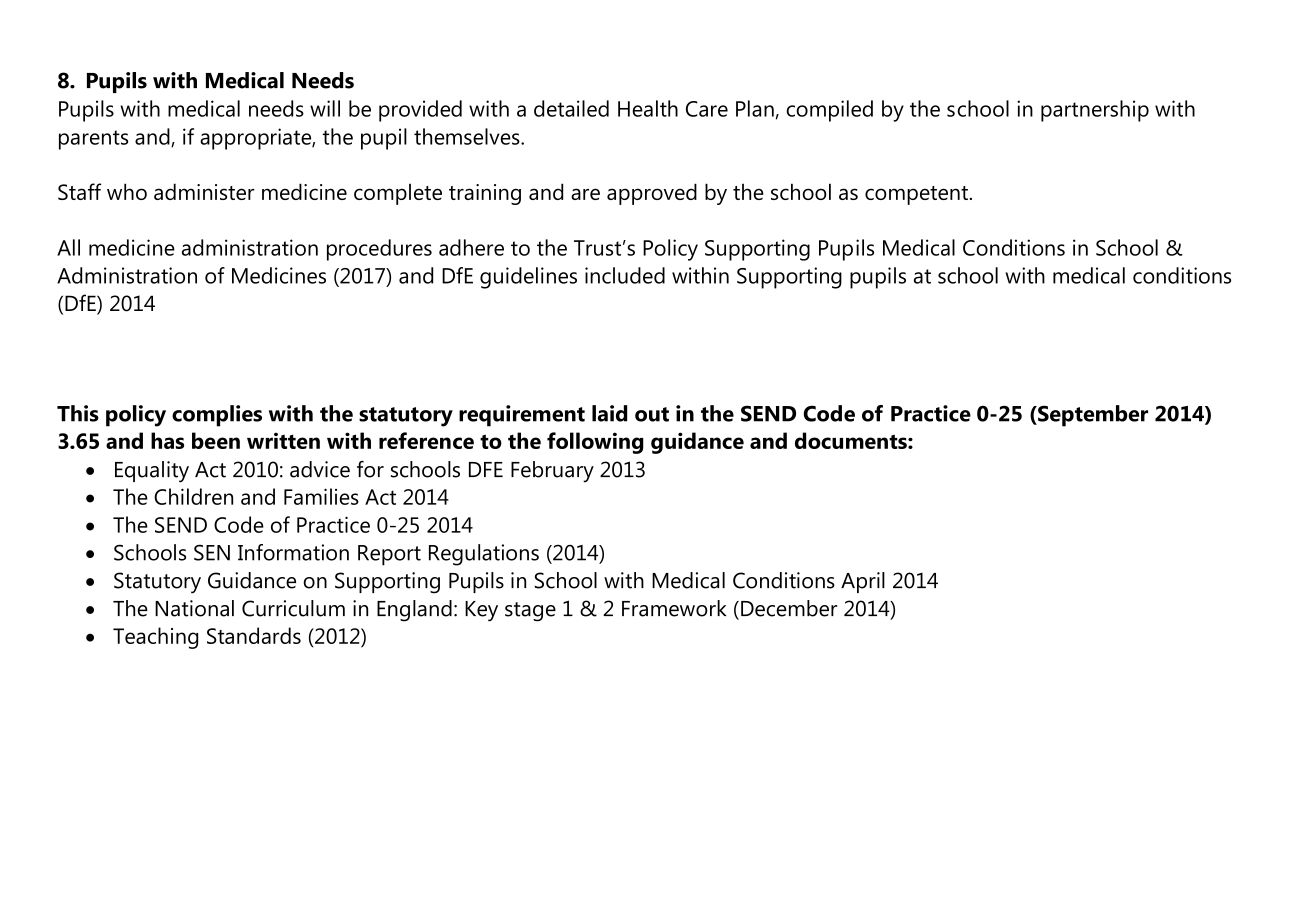 The height and width of the screenshot is (924, 1308). What do you see at coordinates (217, 416) in the screenshot?
I see `complies` at bounding box center [217, 416].
